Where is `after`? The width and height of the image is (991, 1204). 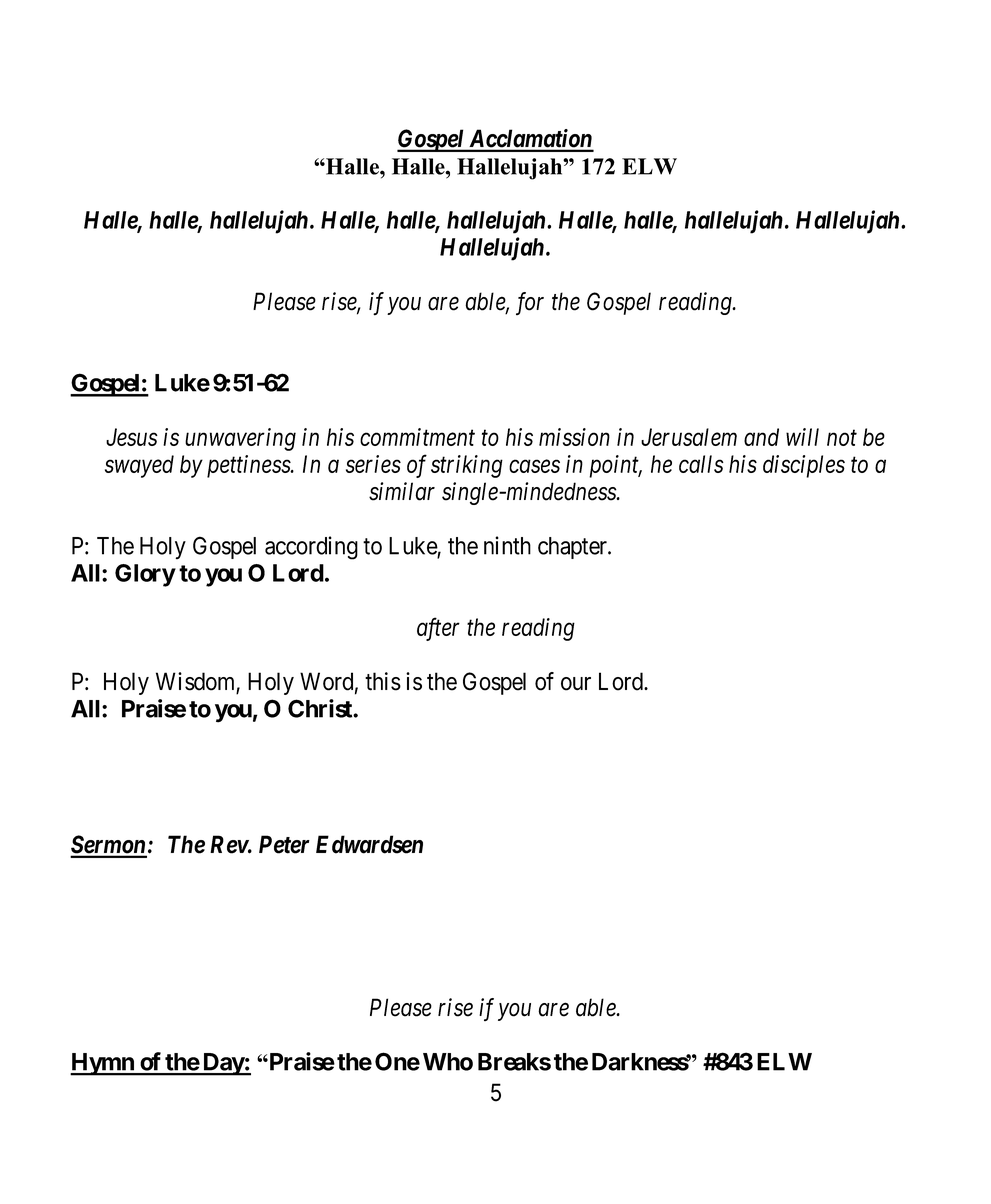
after is located at coordinates (438, 629).
